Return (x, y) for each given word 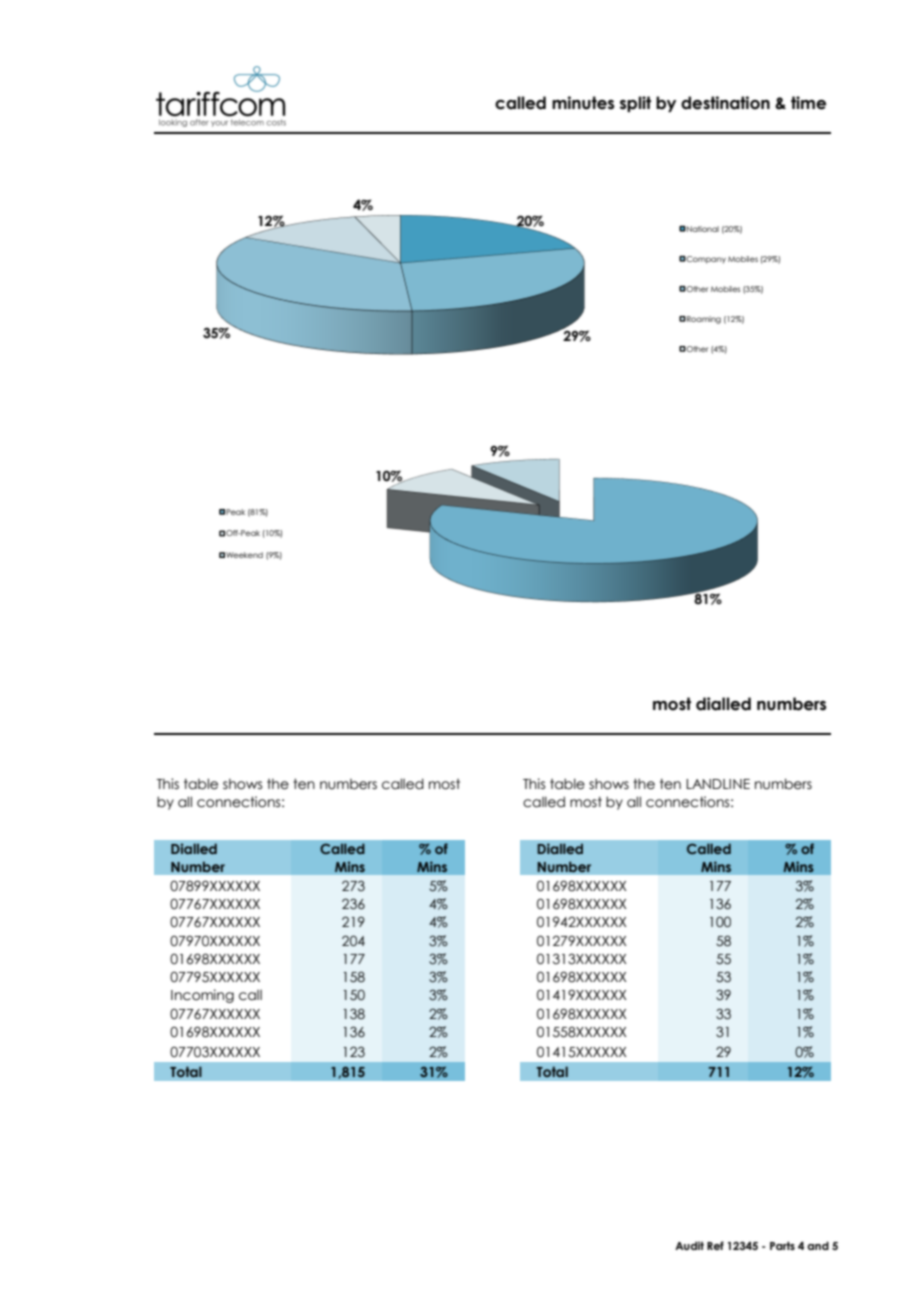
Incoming (202, 996)
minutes (583, 103)
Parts (782, 1245)
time (808, 103)
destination (725, 103)
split (635, 104)
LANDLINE (718, 784)
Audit (689, 1245)
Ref (715, 1245)
